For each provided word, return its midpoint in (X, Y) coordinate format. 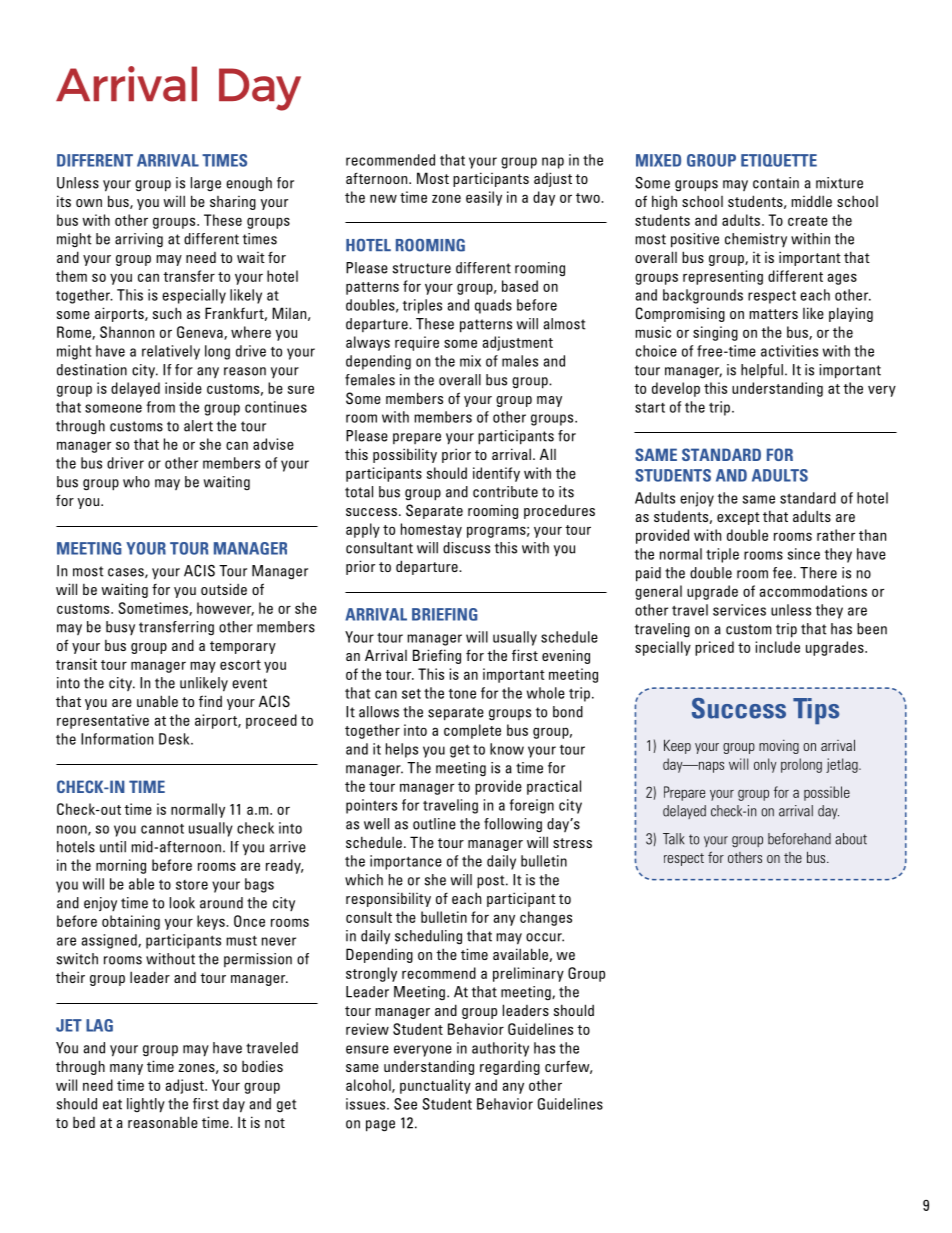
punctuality (435, 1086)
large (206, 184)
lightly (146, 1105)
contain (776, 183)
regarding (510, 1068)
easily (484, 198)
